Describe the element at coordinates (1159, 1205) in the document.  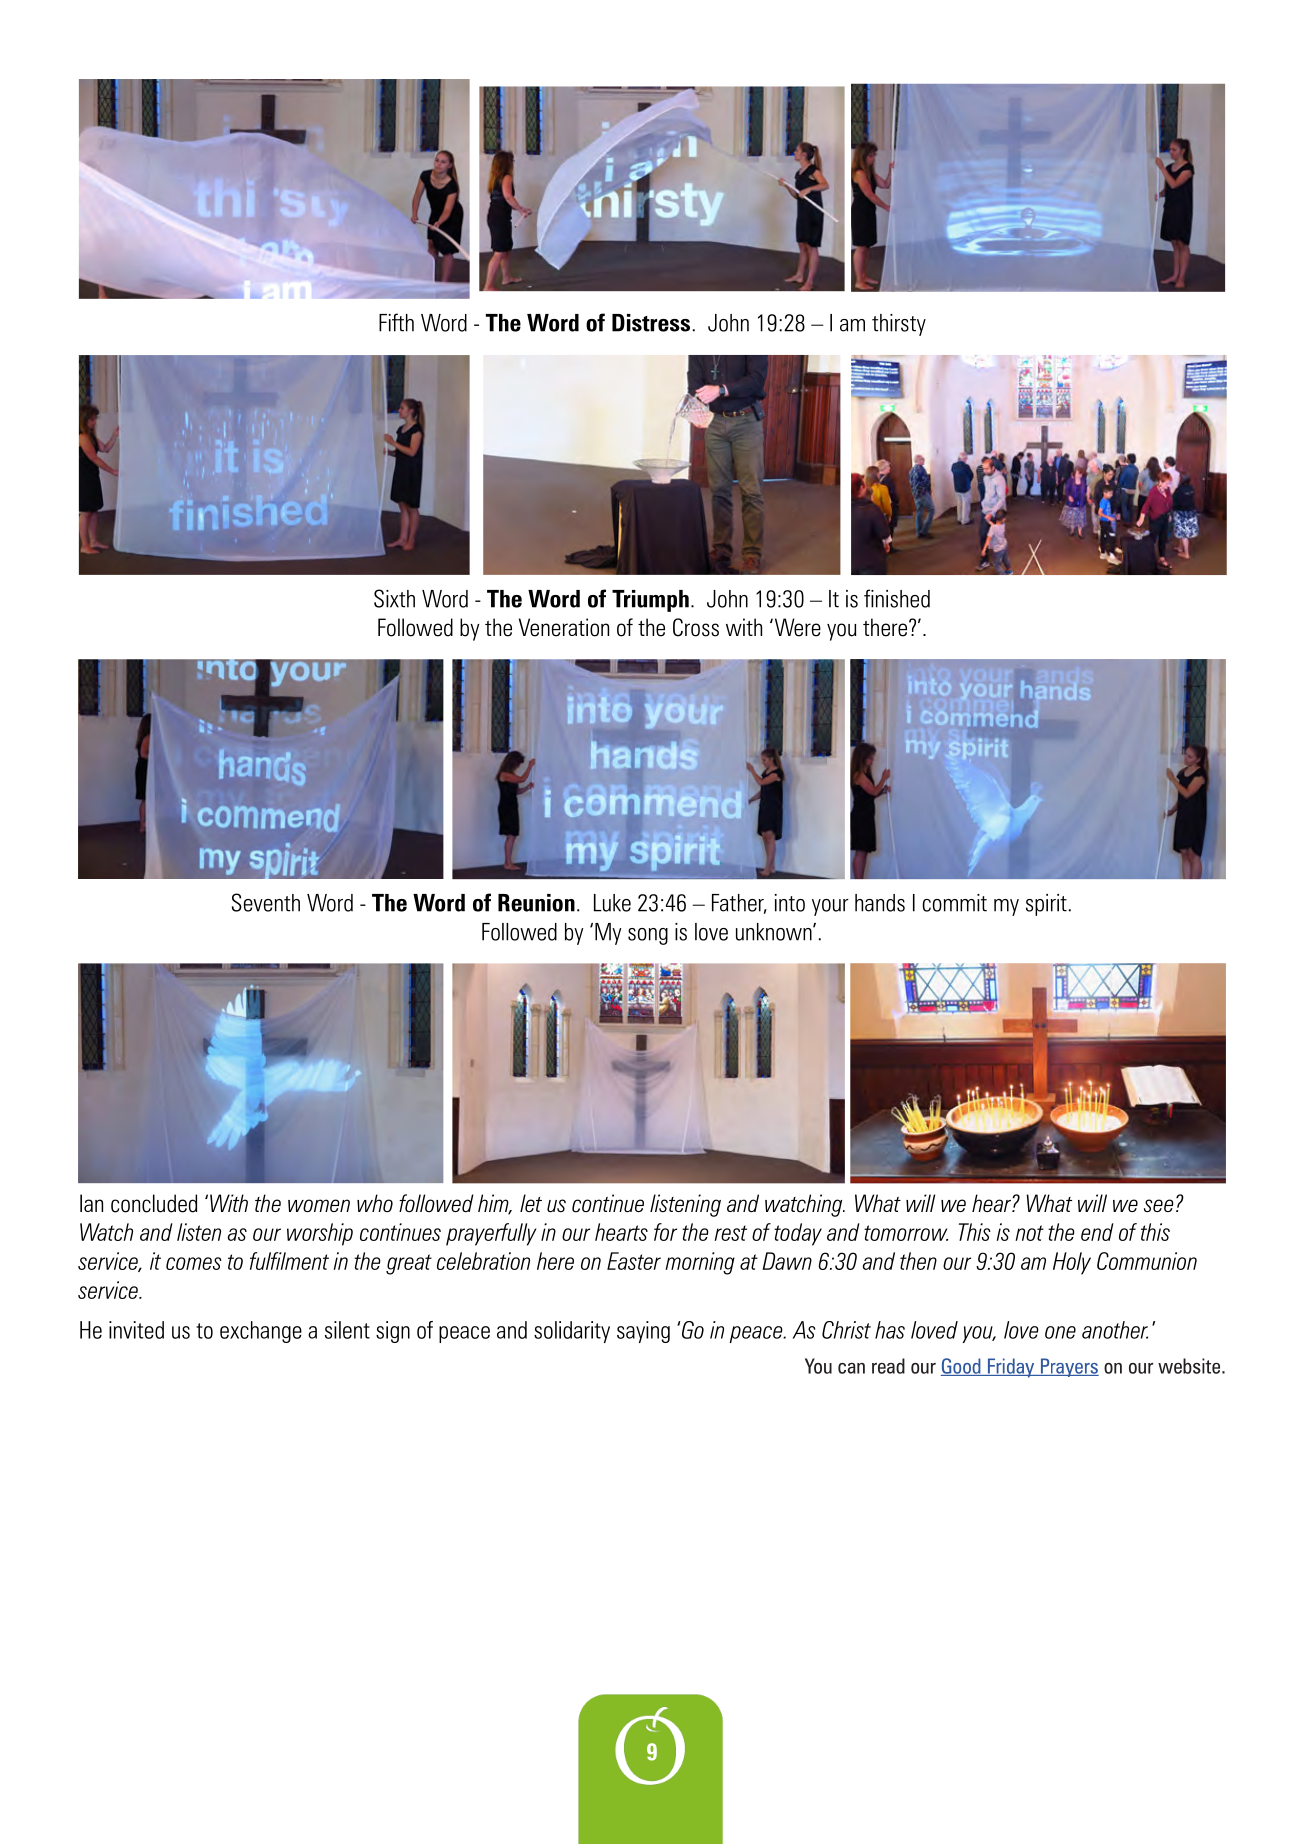
I see `see` at that location.
